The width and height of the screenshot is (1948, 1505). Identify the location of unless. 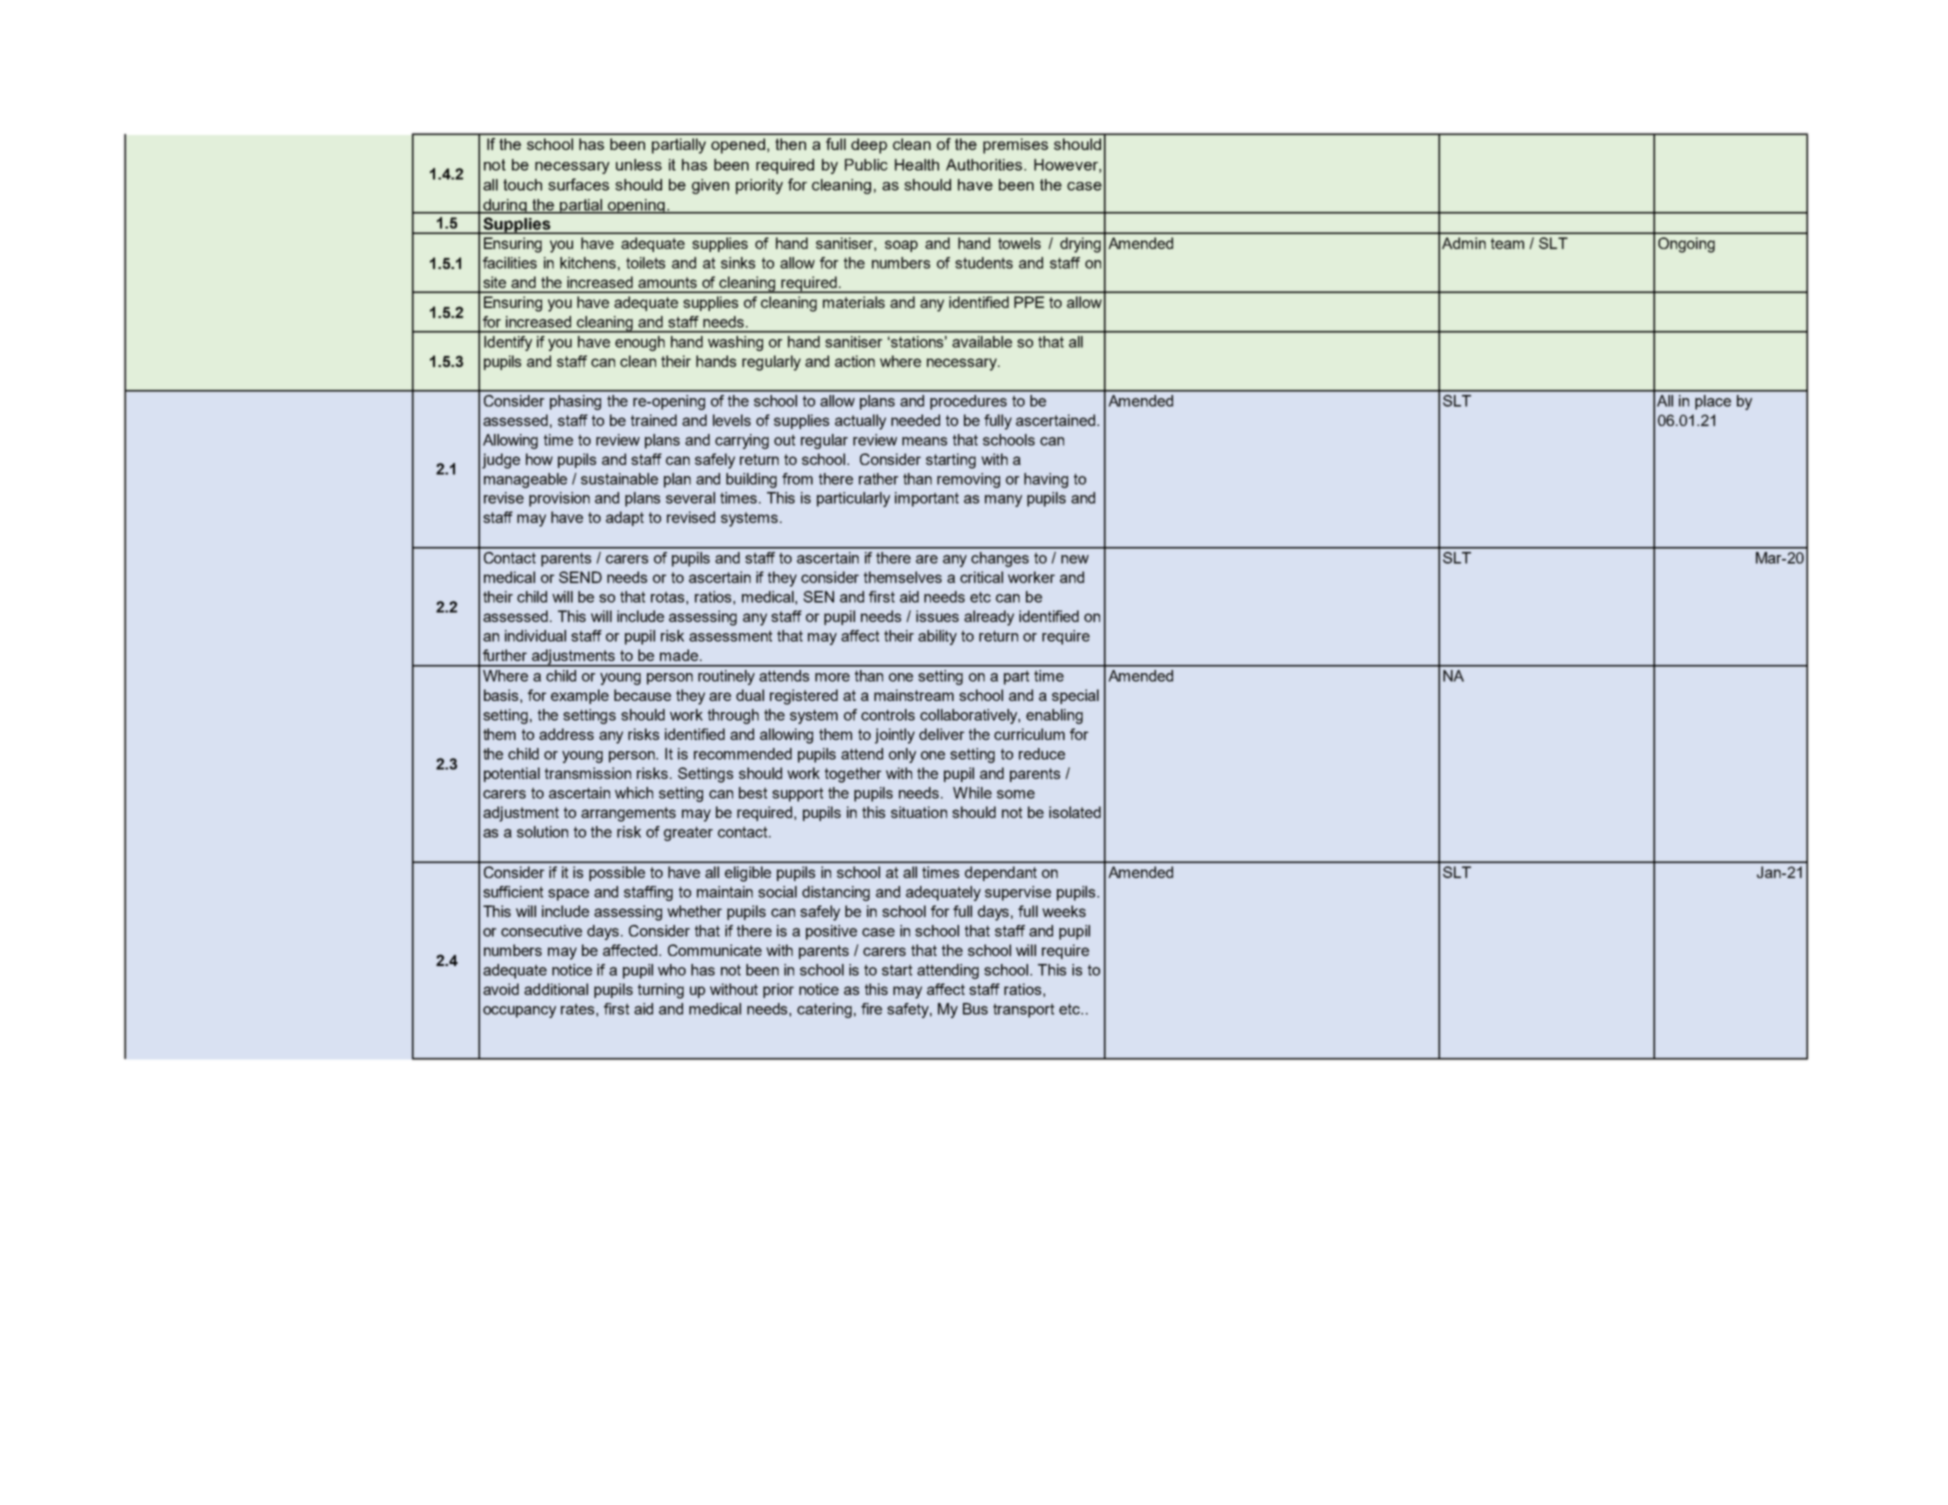
(639, 165).
